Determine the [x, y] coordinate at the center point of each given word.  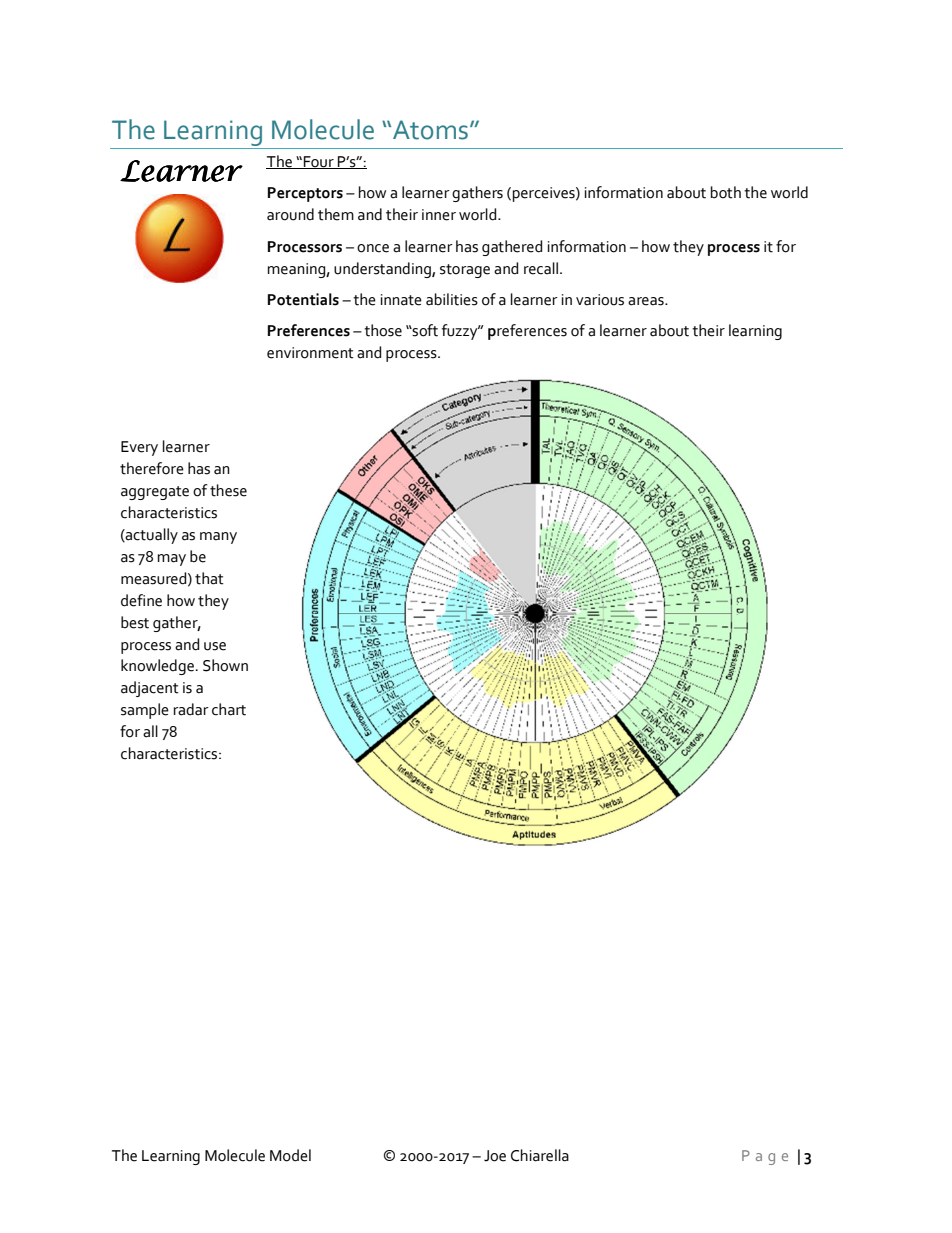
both [726, 192]
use [215, 646]
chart [229, 709]
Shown [225, 665]
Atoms [430, 130]
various [600, 300]
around [290, 214]
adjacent [150, 689]
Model [290, 1155]
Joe [495, 1156]
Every [139, 448]
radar [191, 709]
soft [424, 330]
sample [145, 711]
